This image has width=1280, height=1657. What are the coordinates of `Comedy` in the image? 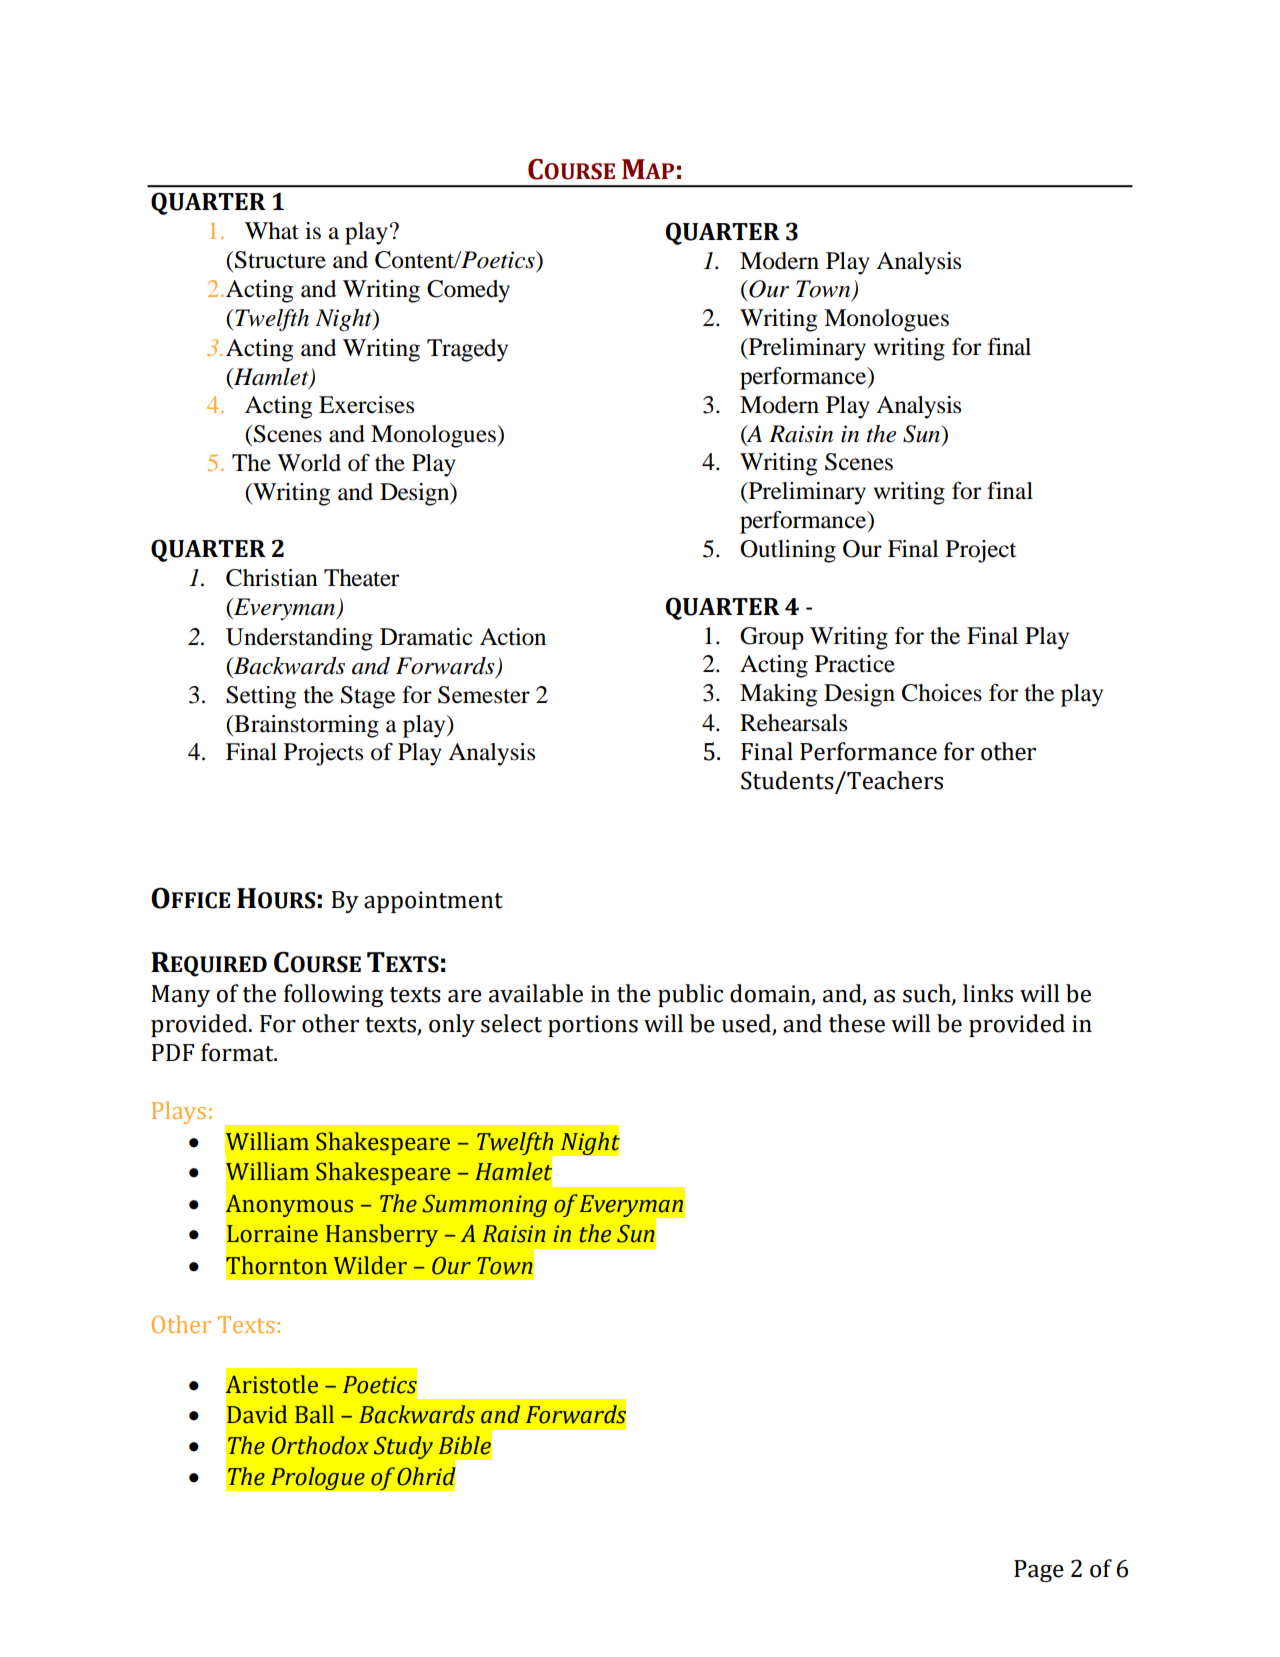 It's located at (468, 291).
